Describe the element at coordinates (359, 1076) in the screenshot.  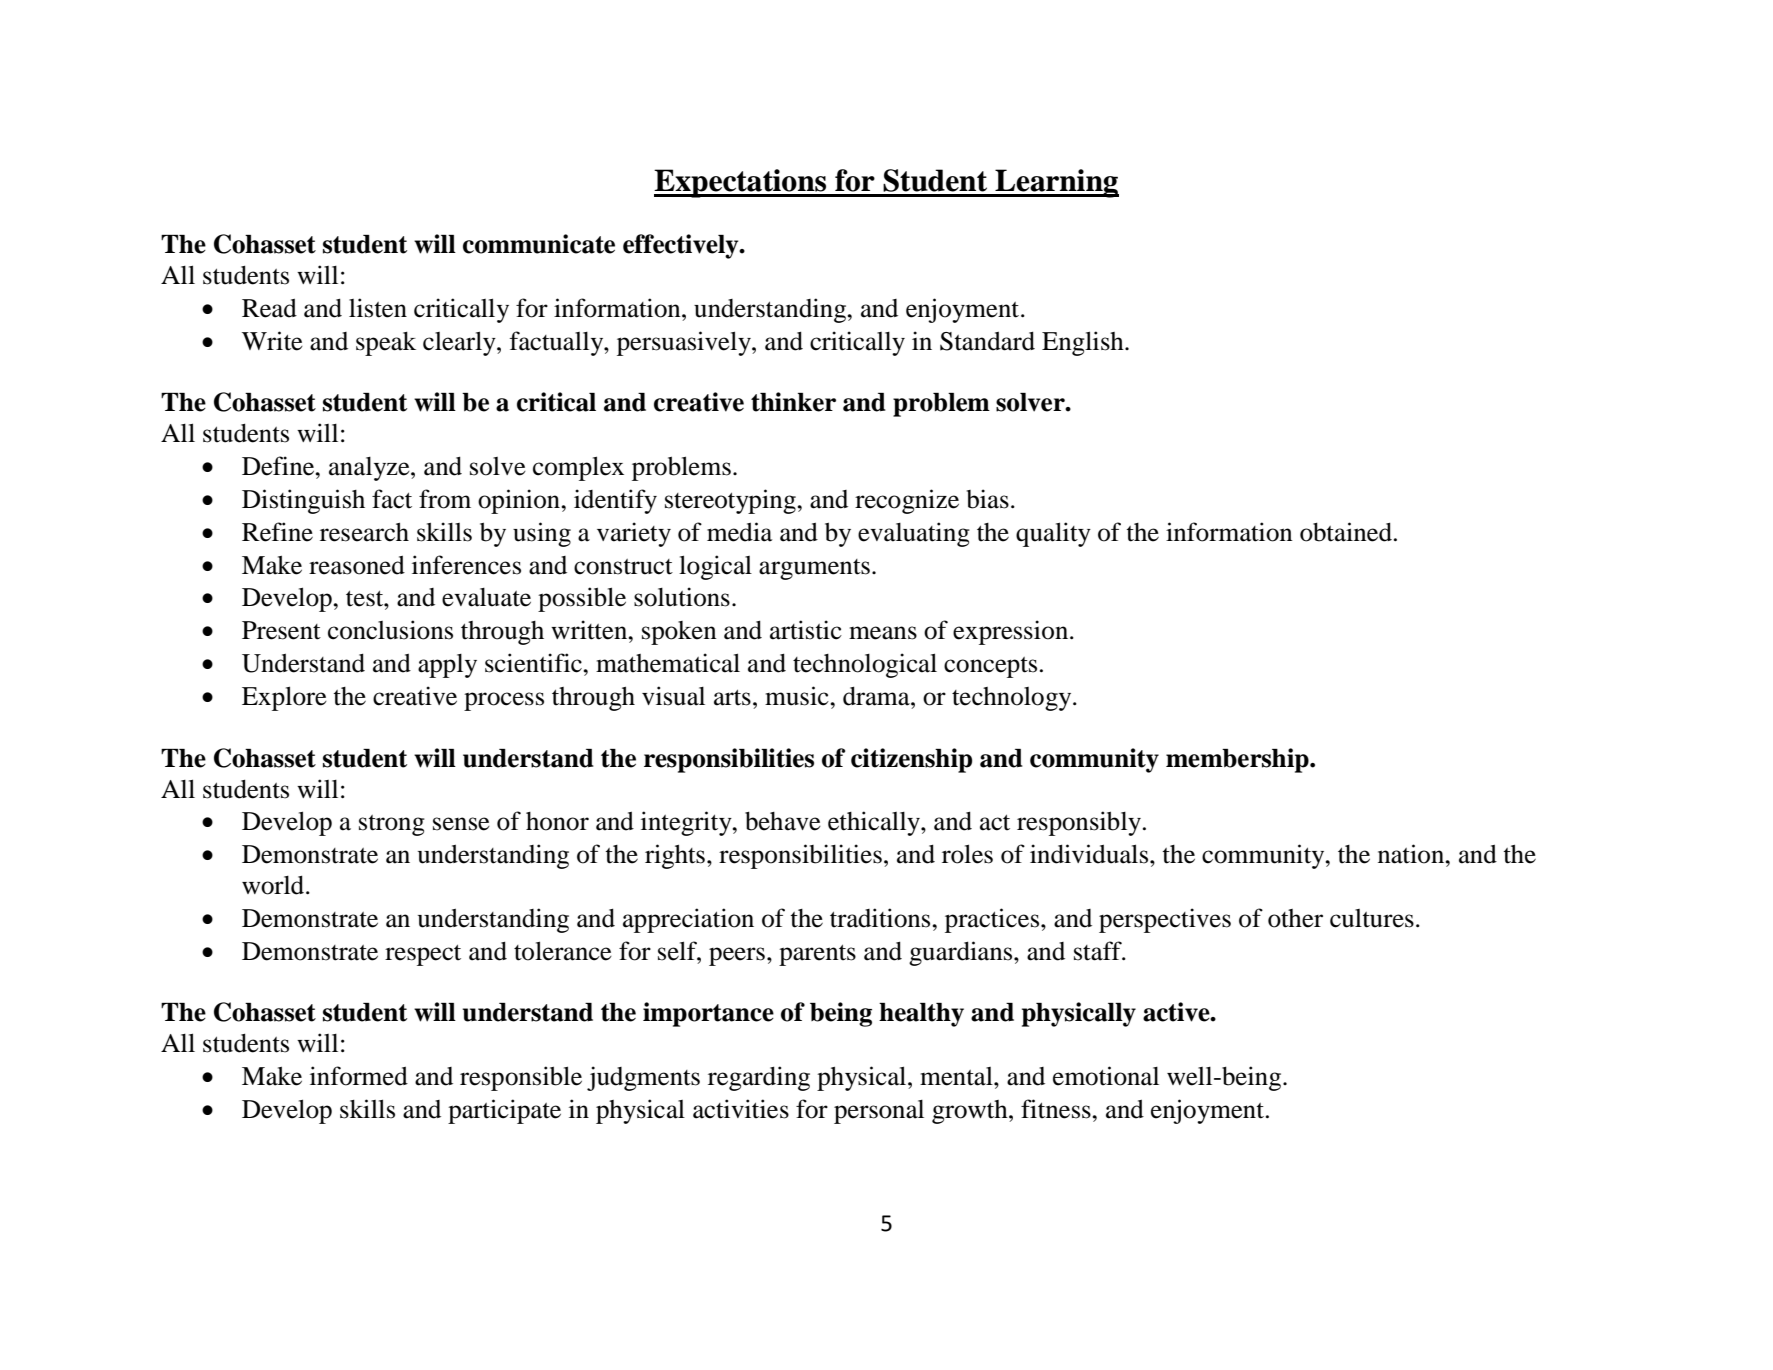
I see `informed` at that location.
